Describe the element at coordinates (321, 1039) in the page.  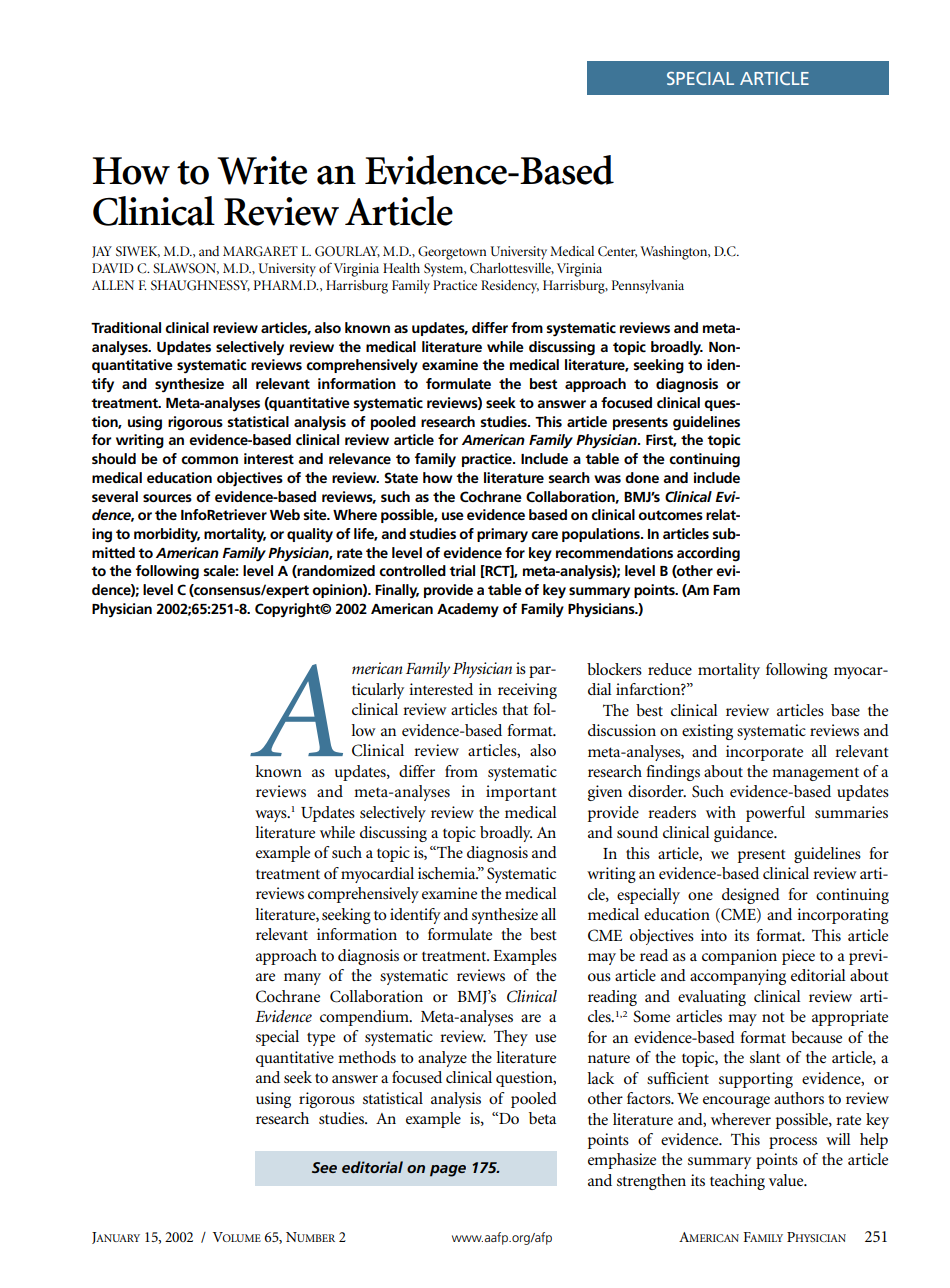
I see `type` at that location.
